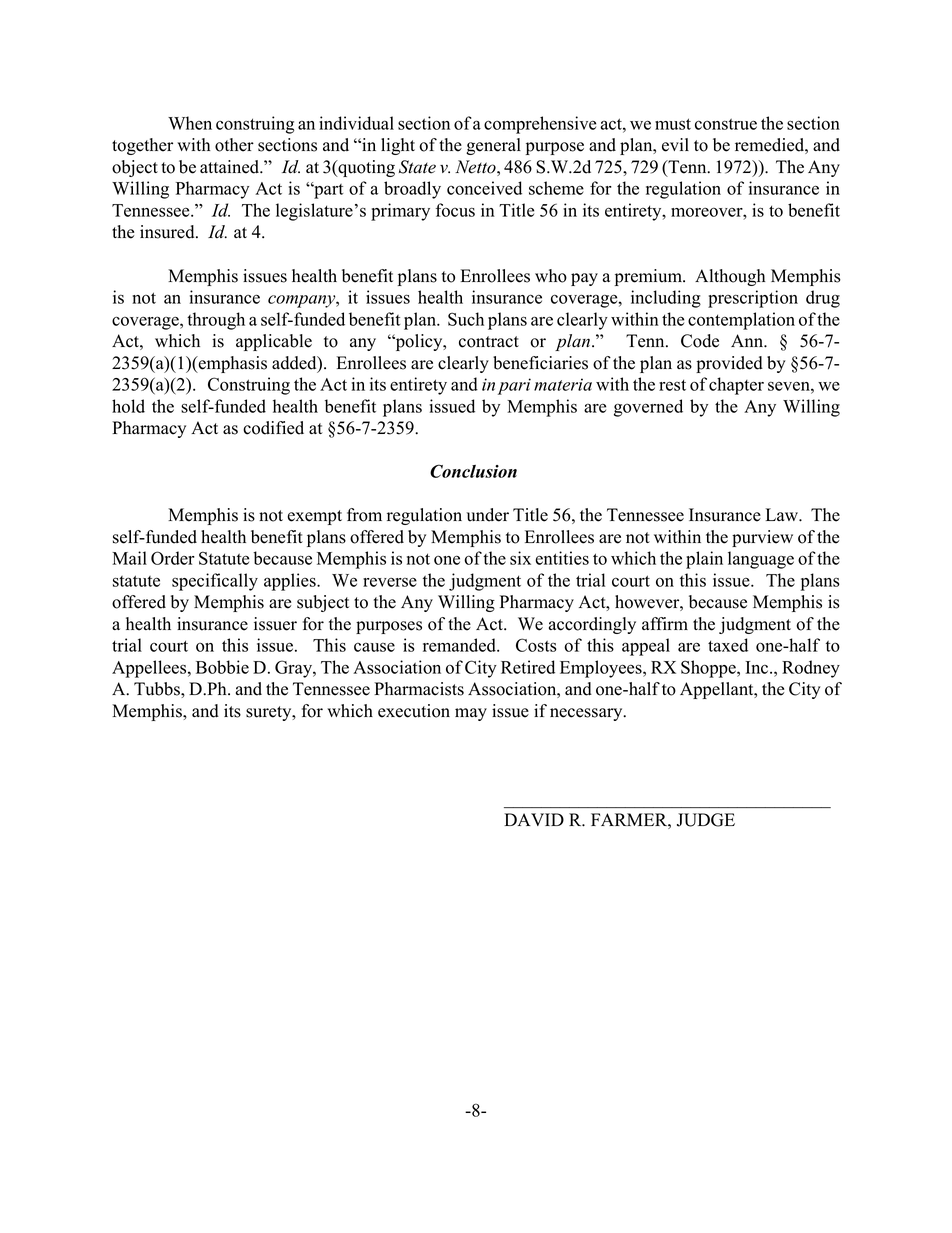 This image has height=1233, width=952. What do you see at coordinates (216, 321) in the image?
I see `through` at bounding box center [216, 321].
